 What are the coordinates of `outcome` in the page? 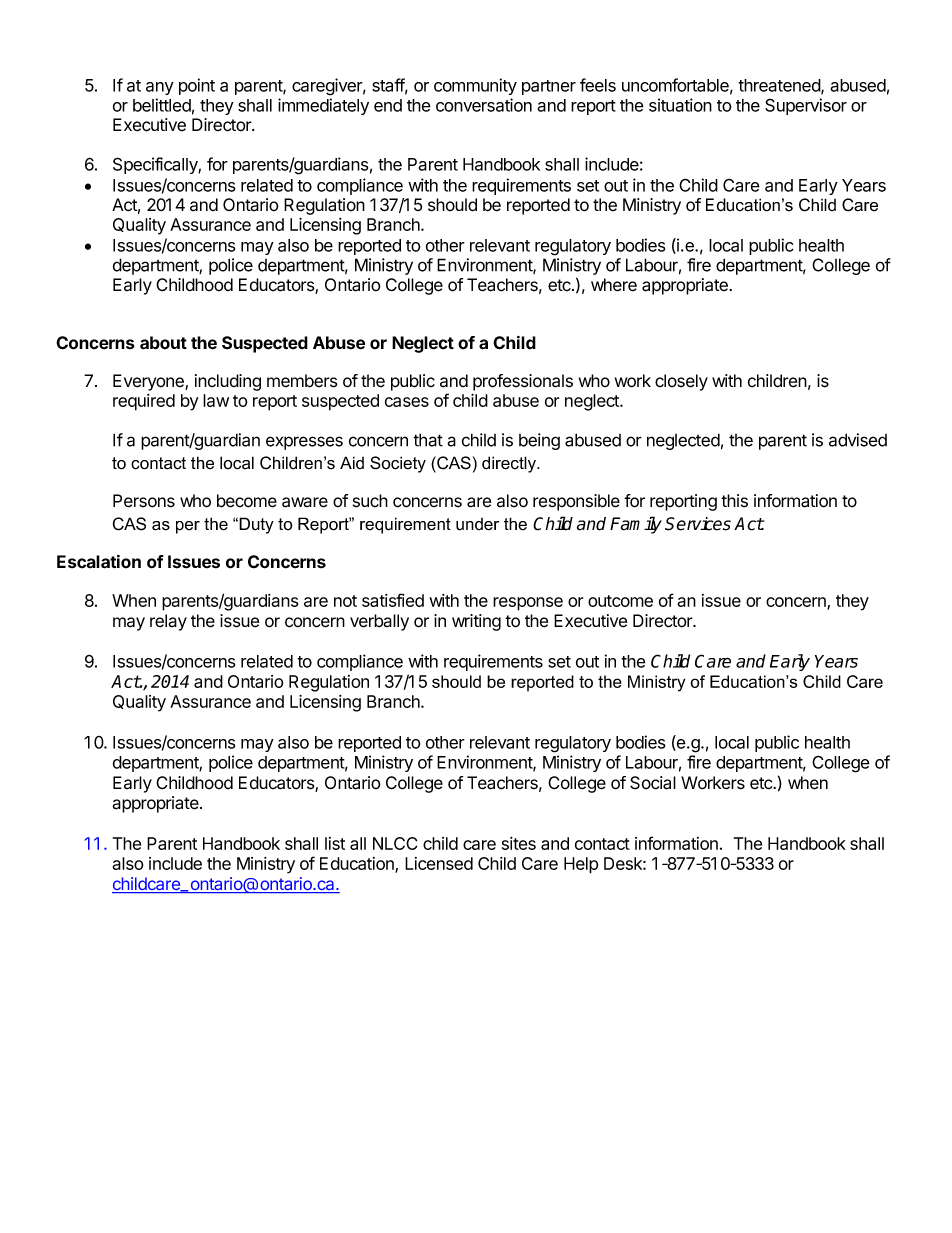 It's located at (620, 601).
